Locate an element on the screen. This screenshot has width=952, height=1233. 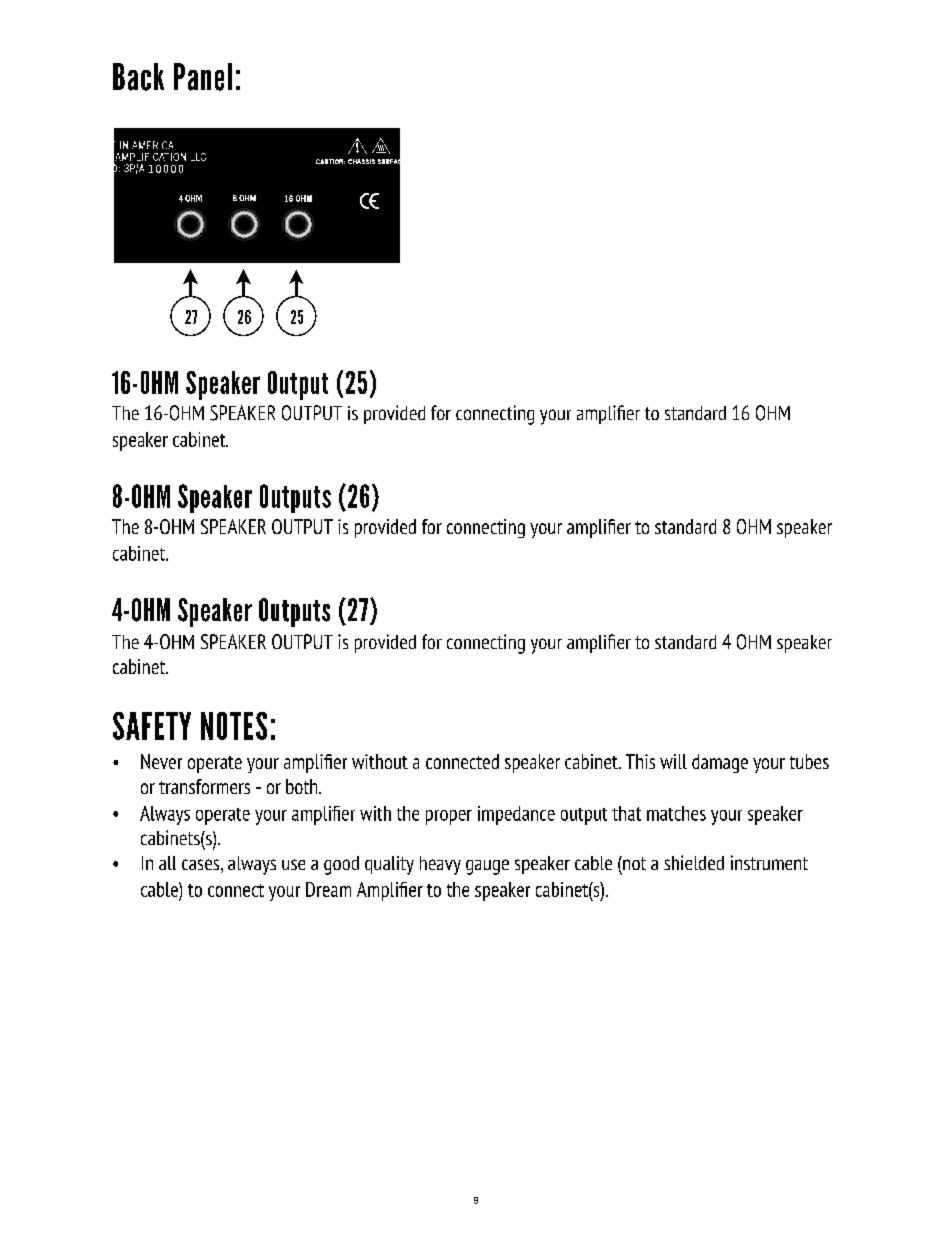
NOTES is located at coordinates (234, 726).
